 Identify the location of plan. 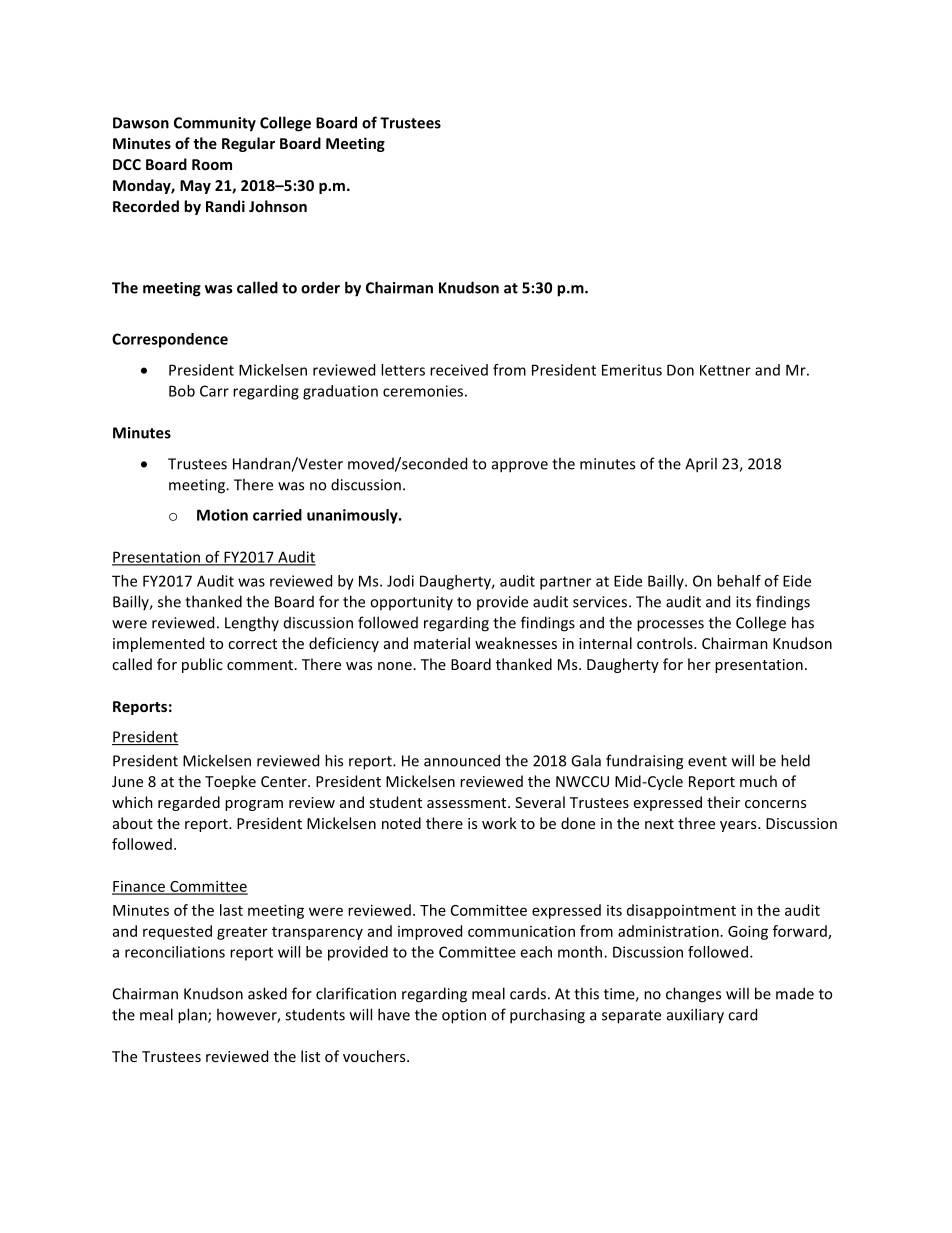
(193, 1016).
